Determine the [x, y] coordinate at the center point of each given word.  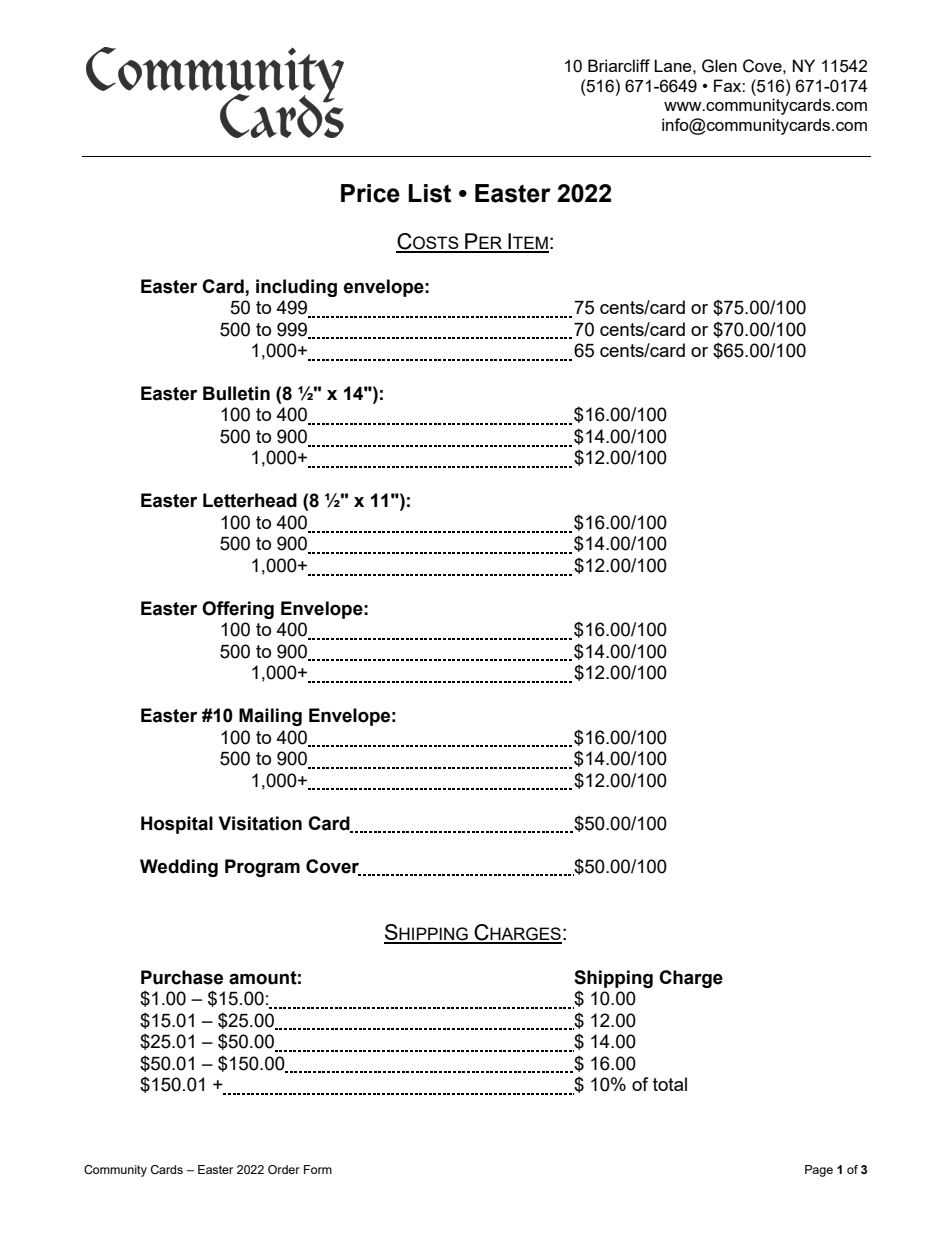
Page [819, 1171]
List [429, 193]
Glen [719, 66]
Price [370, 193]
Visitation [260, 823]
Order [284, 1169]
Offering [238, 610]
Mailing [270, 717]
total [670, 1084]
